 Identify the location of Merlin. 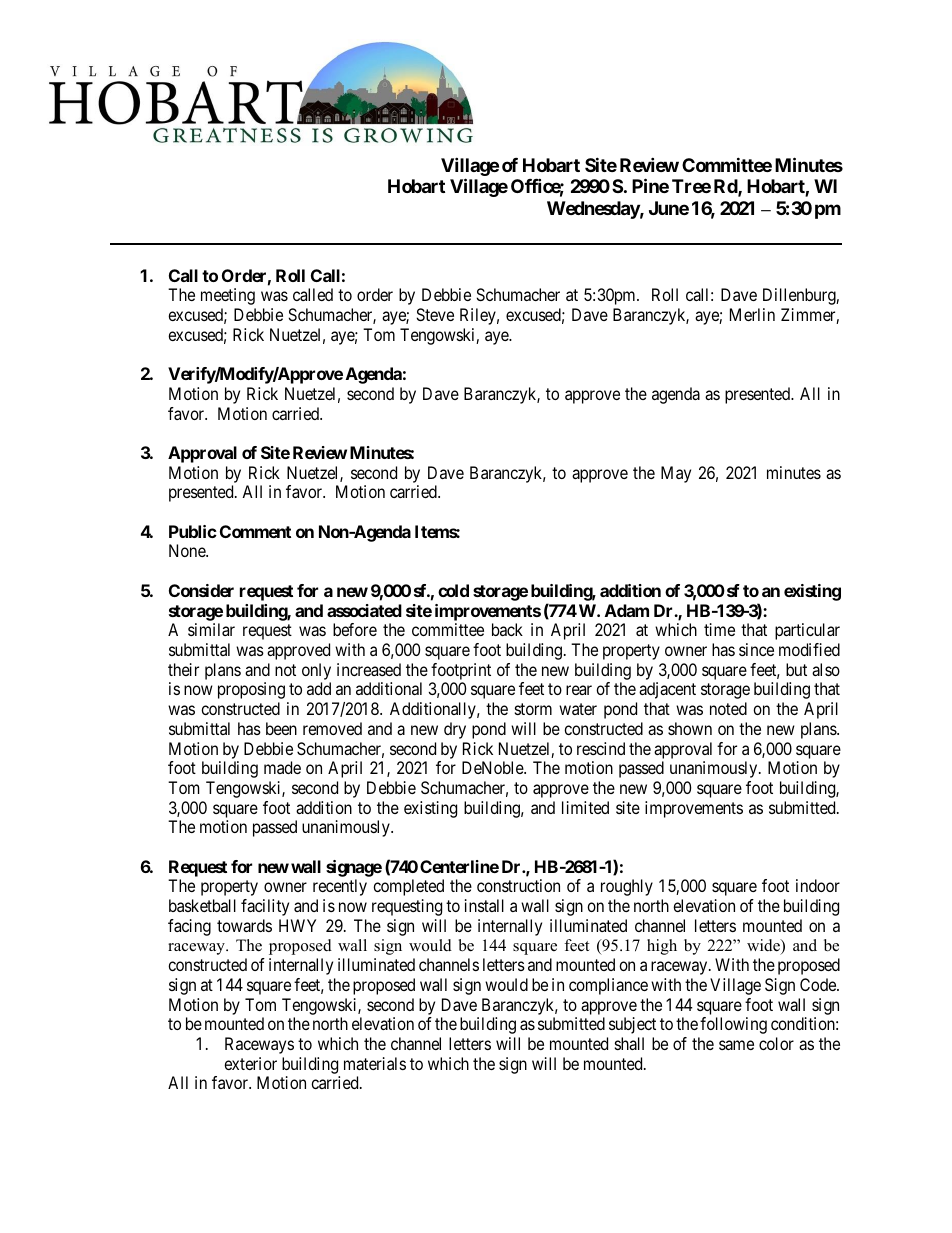
(752, 314).
